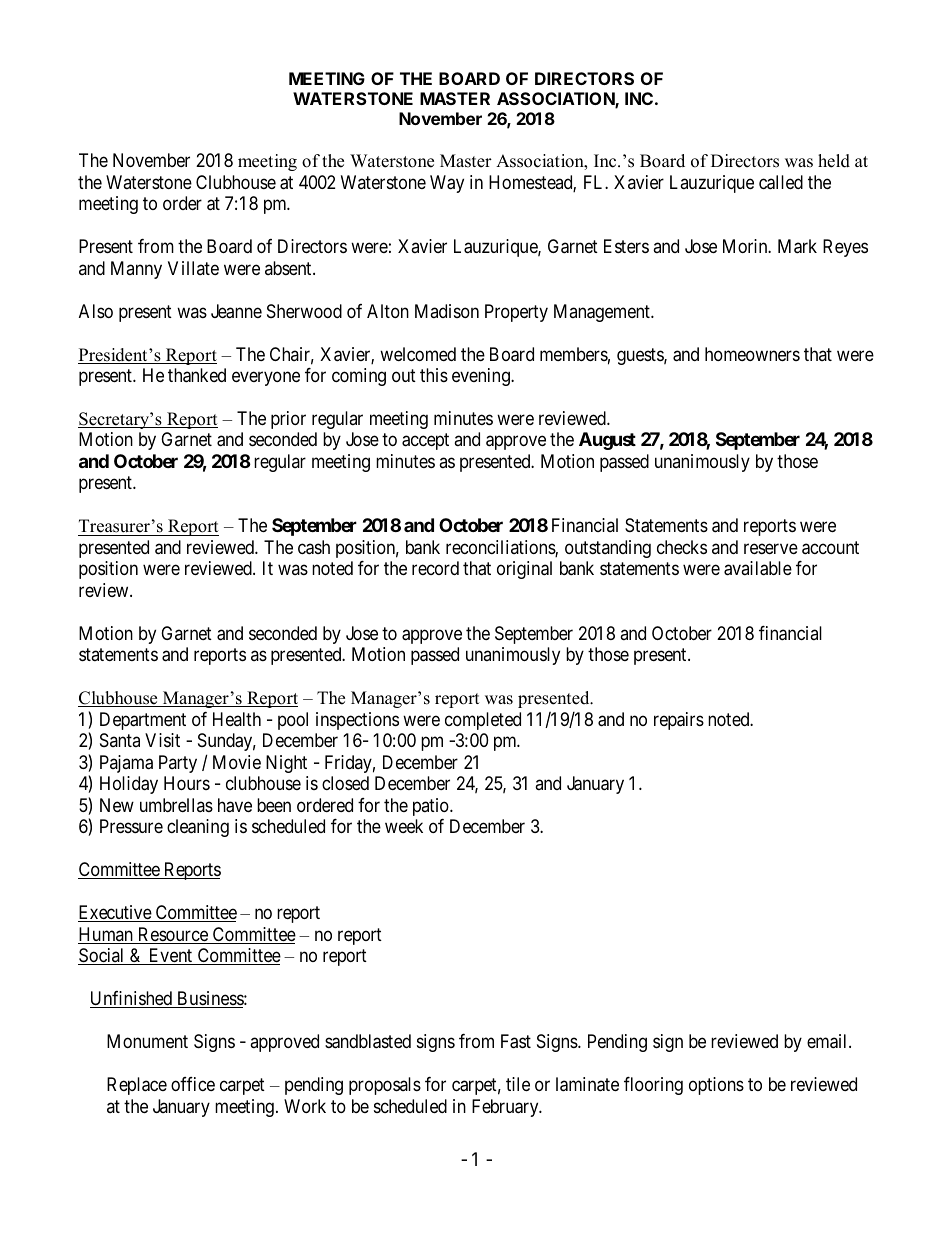 This screenshot has height=1233, width=952. I want to click on record, so click(435, 568).
